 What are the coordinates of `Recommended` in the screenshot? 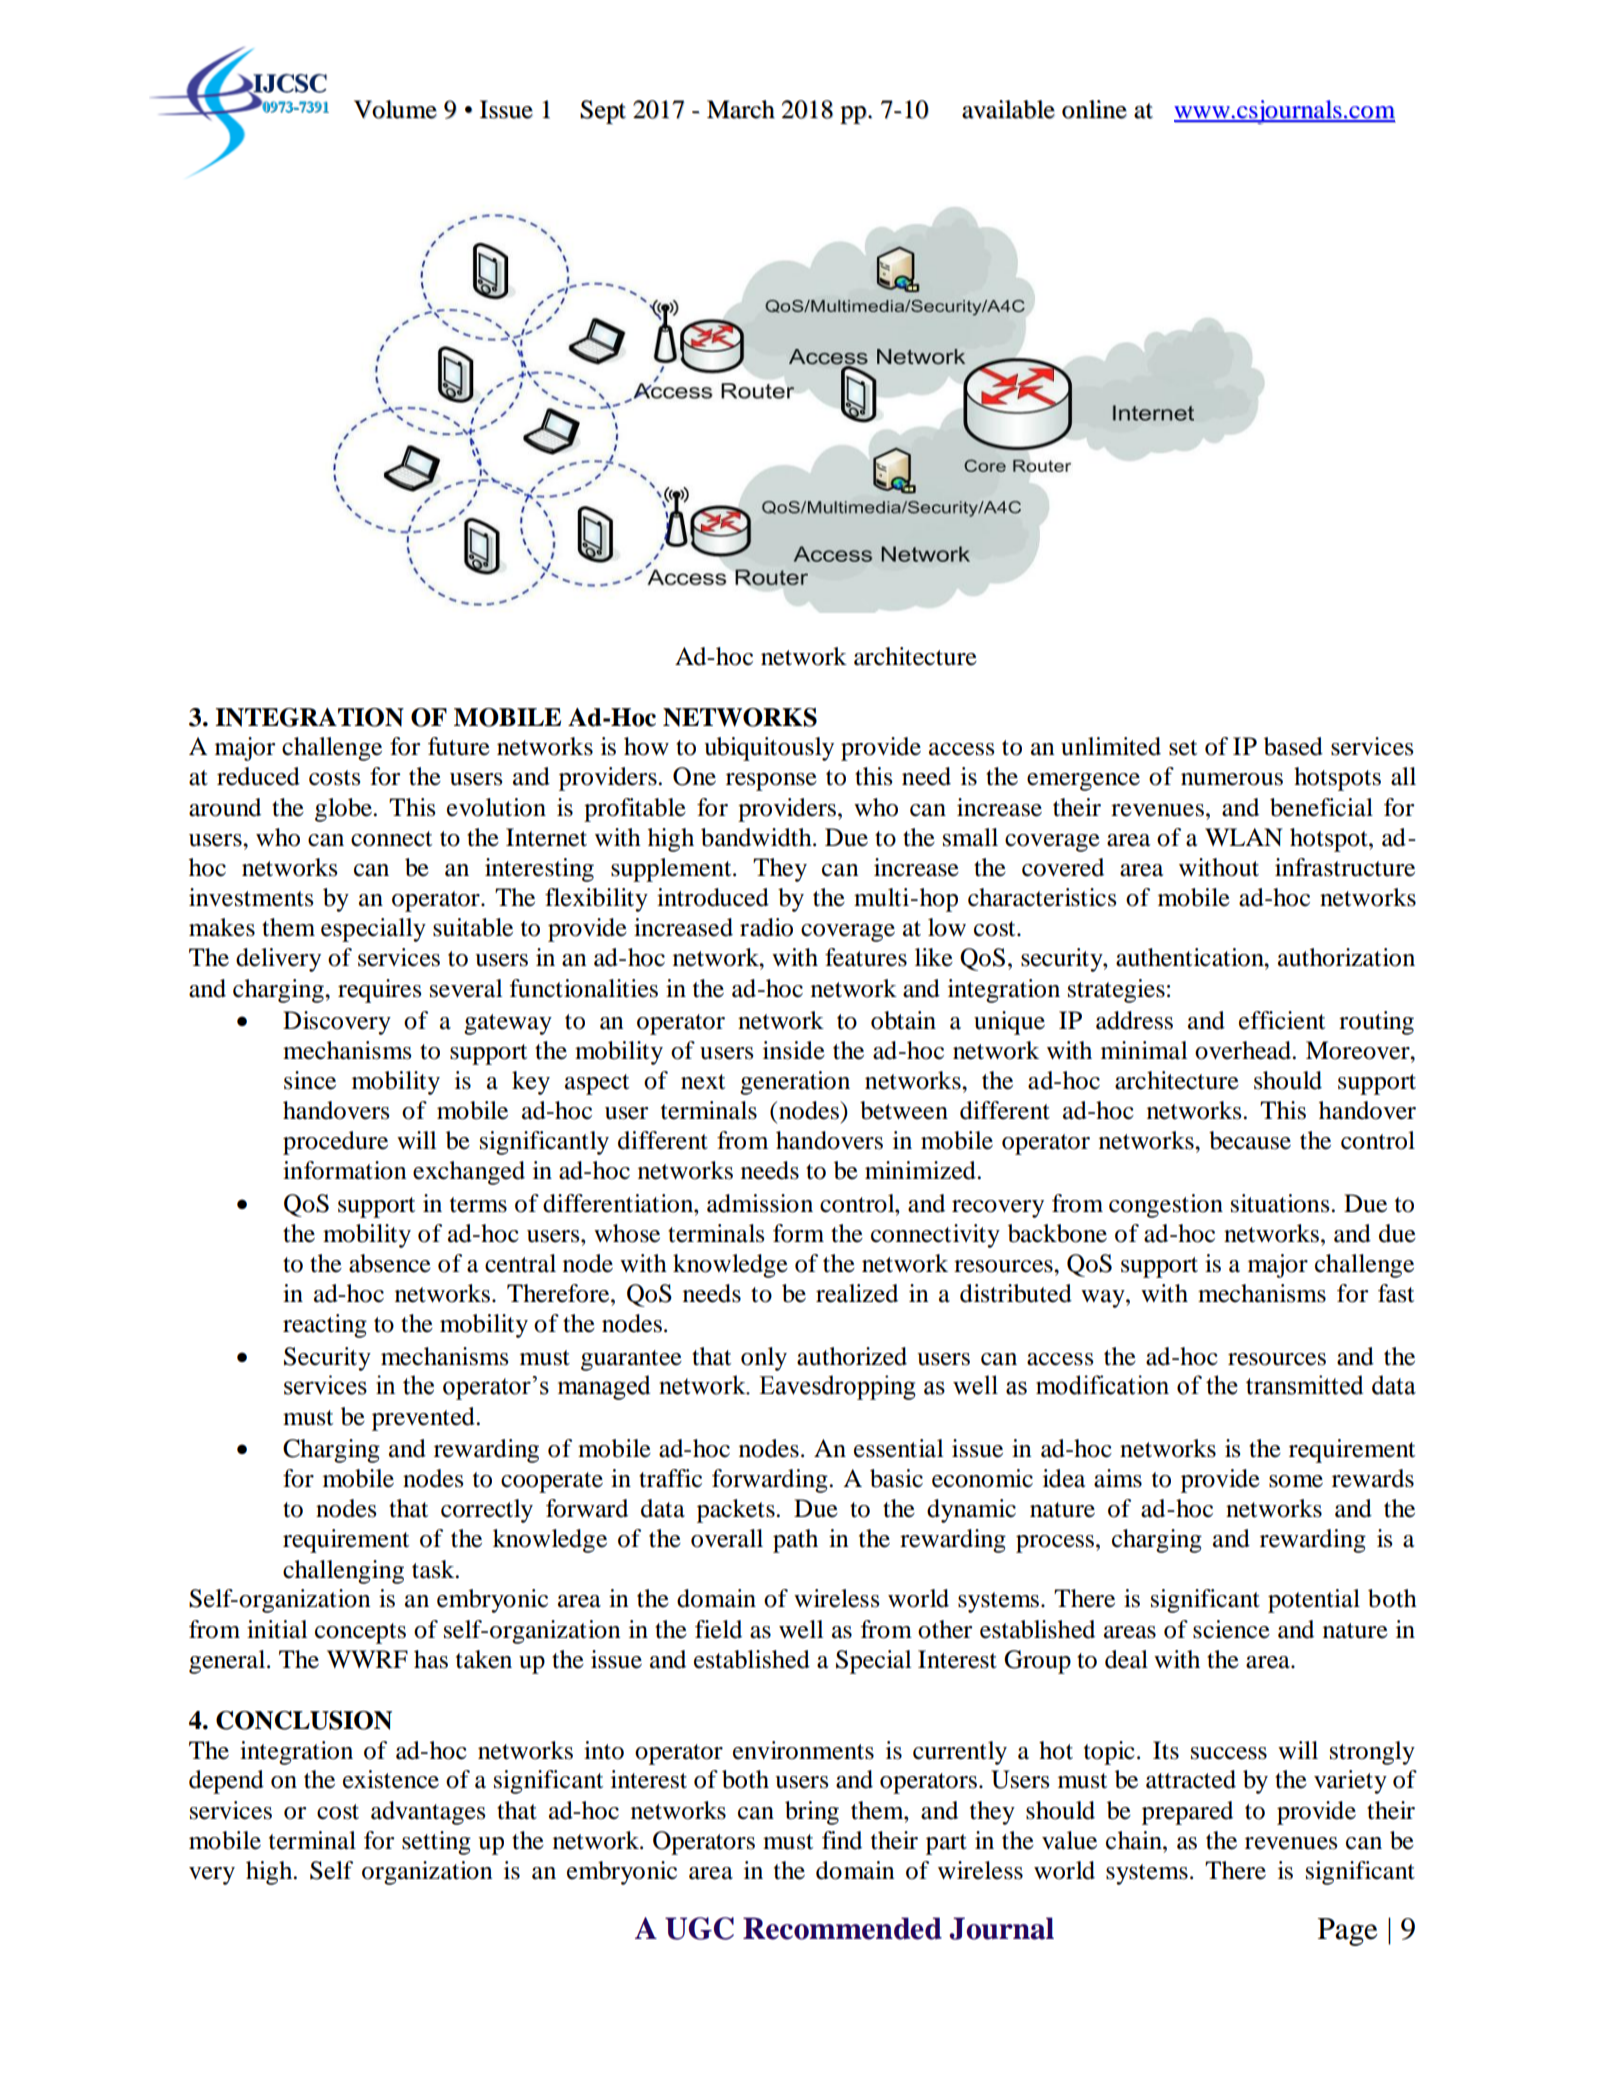 It's located at (842, 1928).
